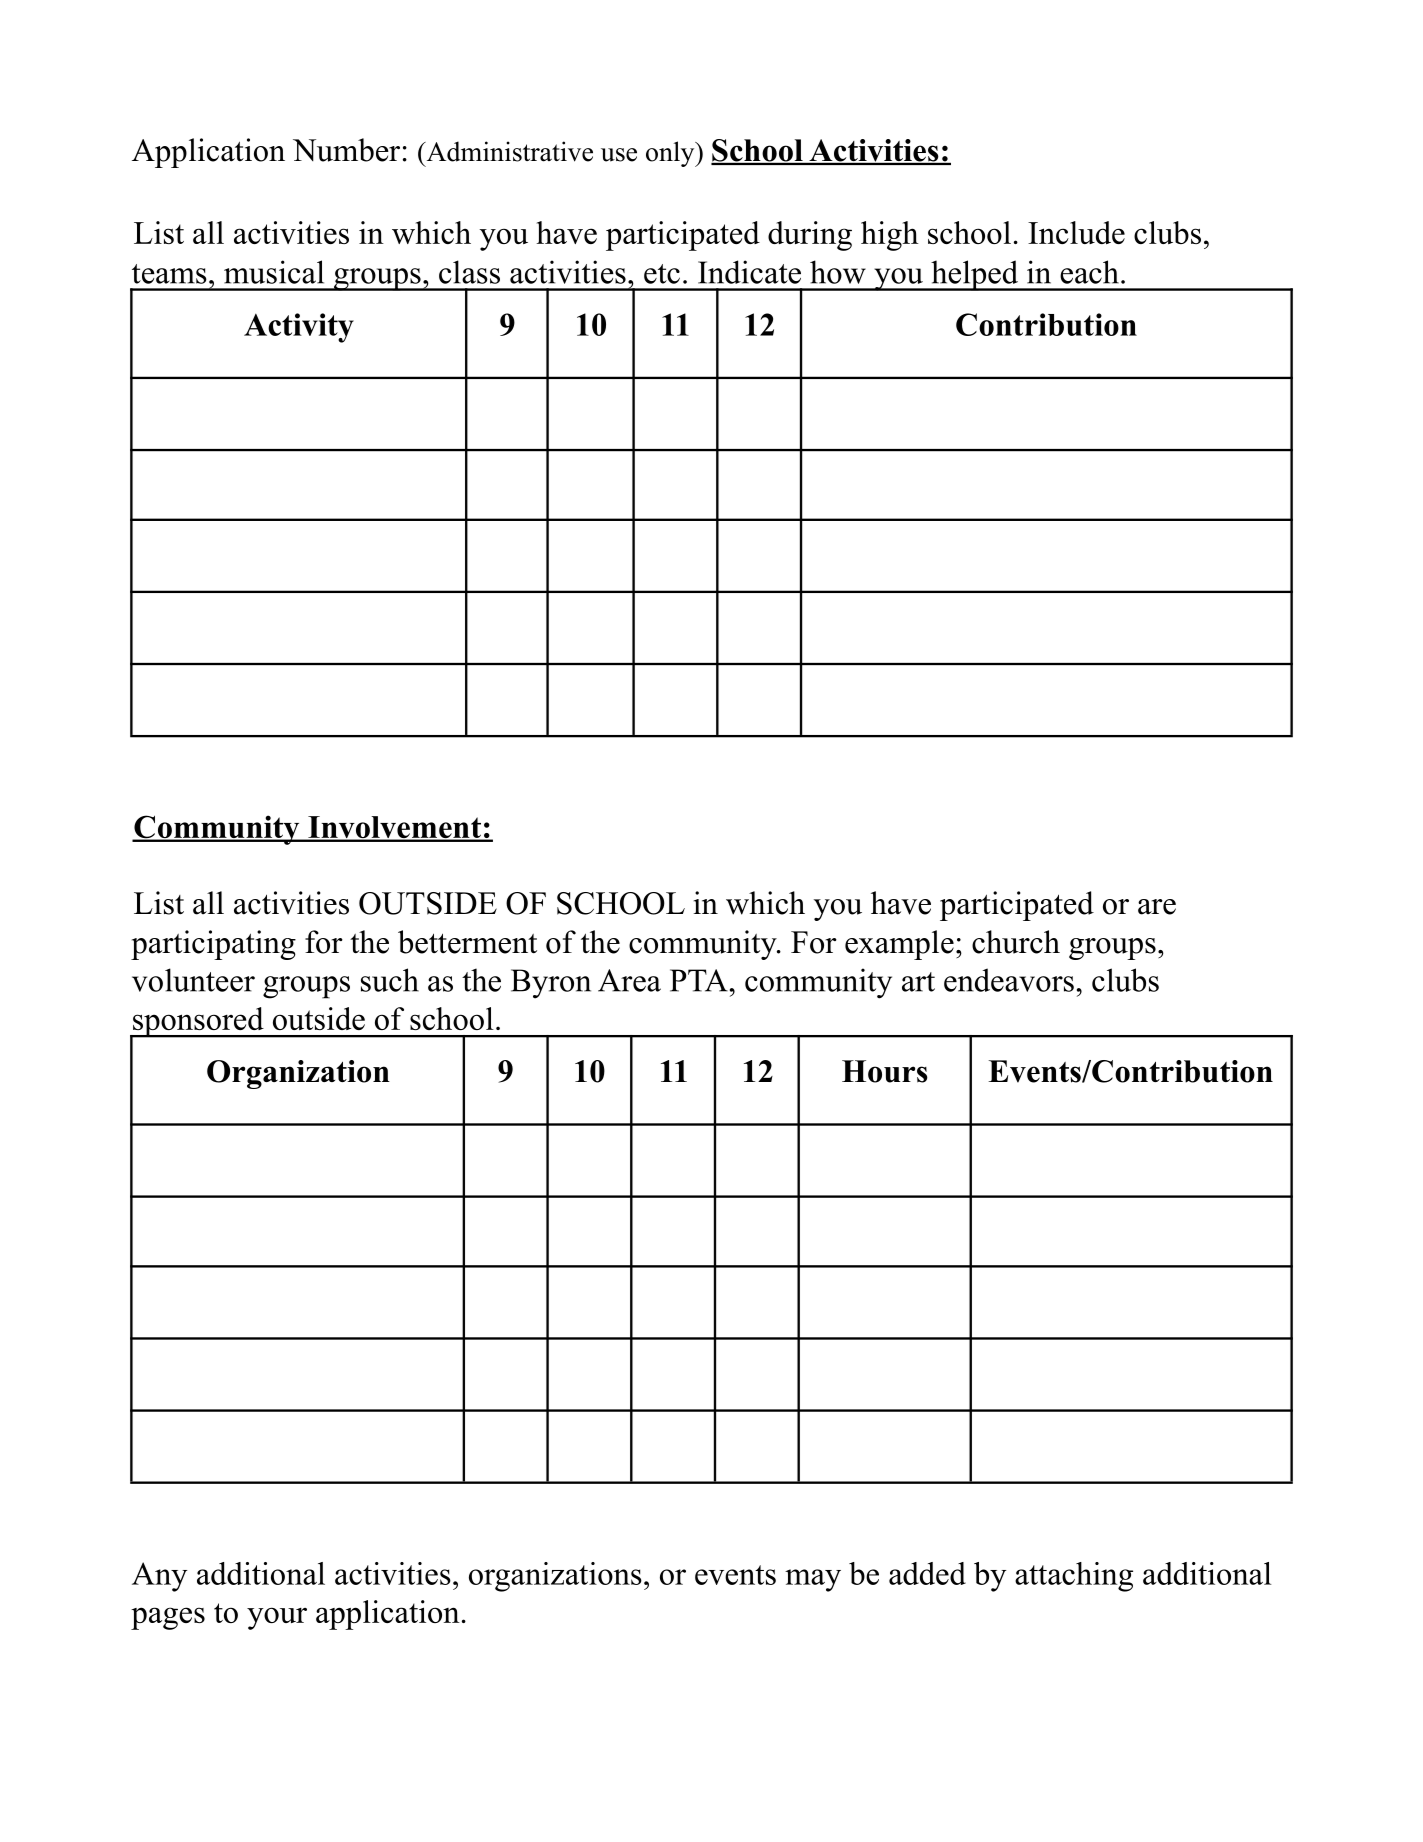  I want to click on added, so click(927, 1573).
